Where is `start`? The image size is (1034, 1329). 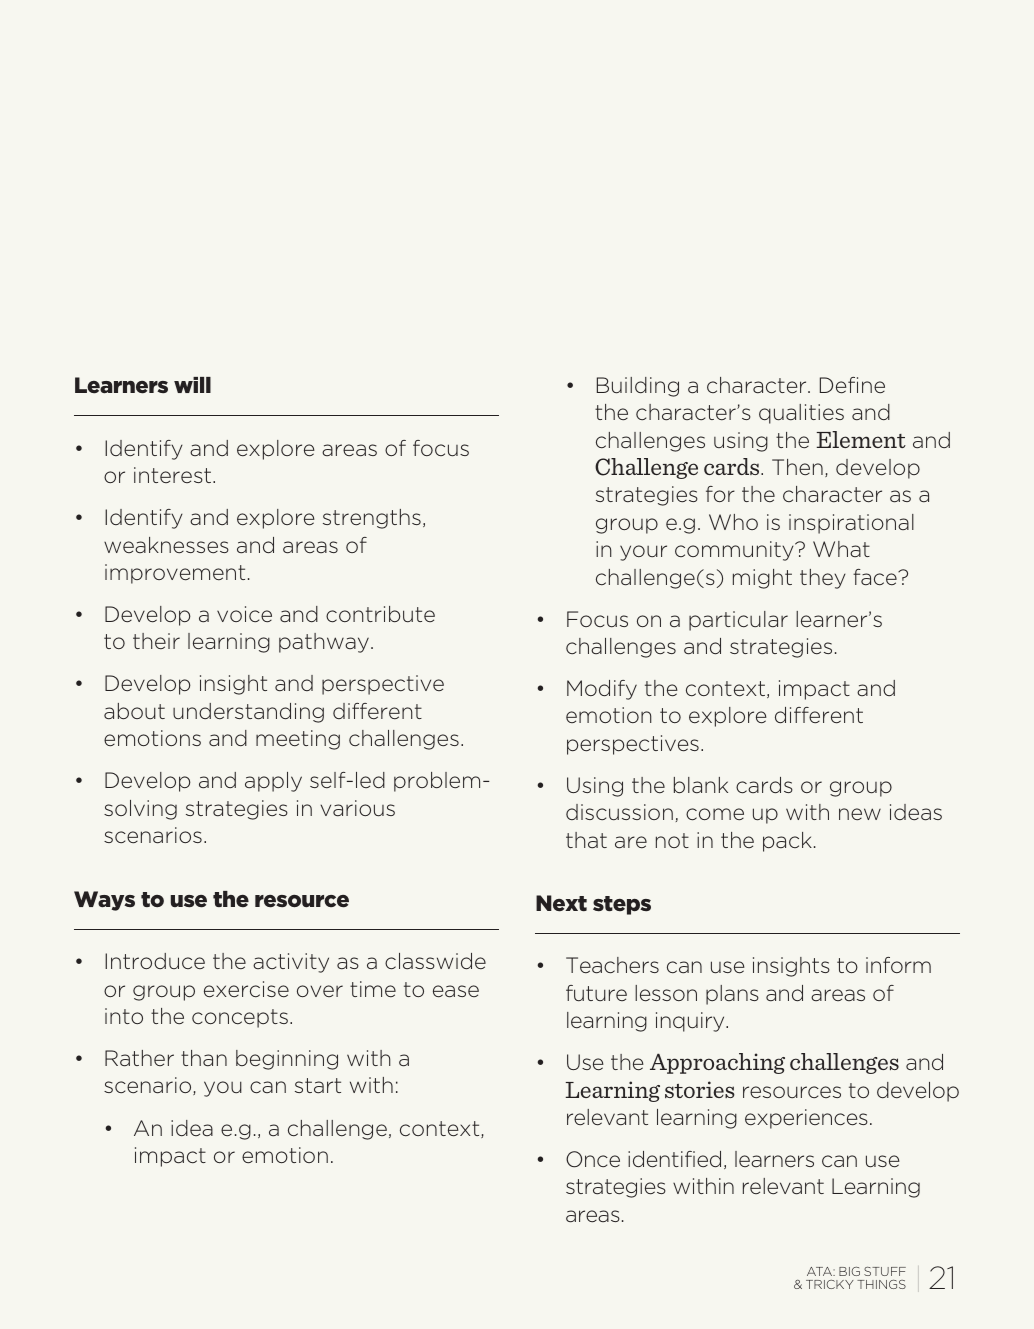 start is located at coordinates (318, 1086).
